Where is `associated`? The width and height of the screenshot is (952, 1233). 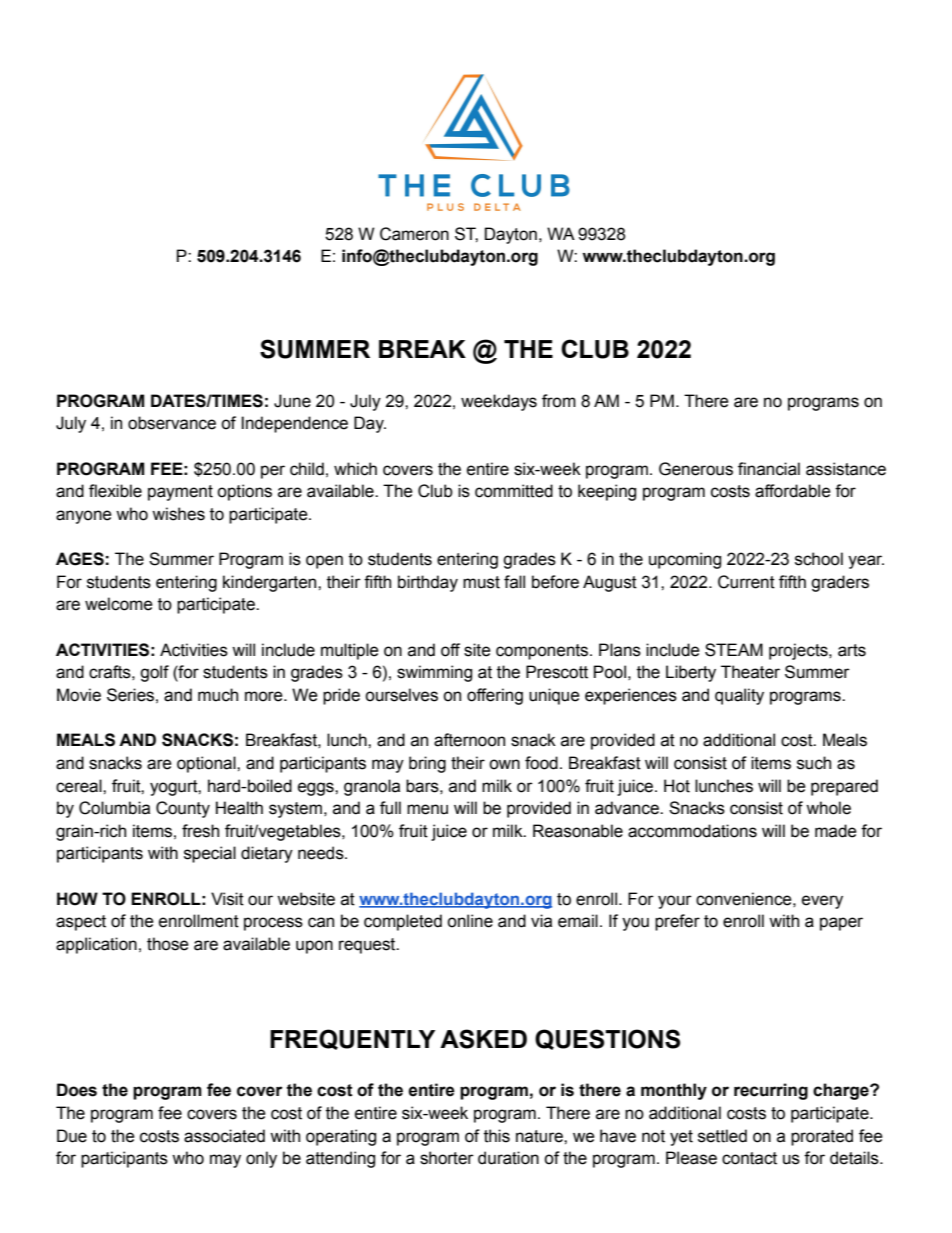 associated is located at coordinates (224, 1136).
